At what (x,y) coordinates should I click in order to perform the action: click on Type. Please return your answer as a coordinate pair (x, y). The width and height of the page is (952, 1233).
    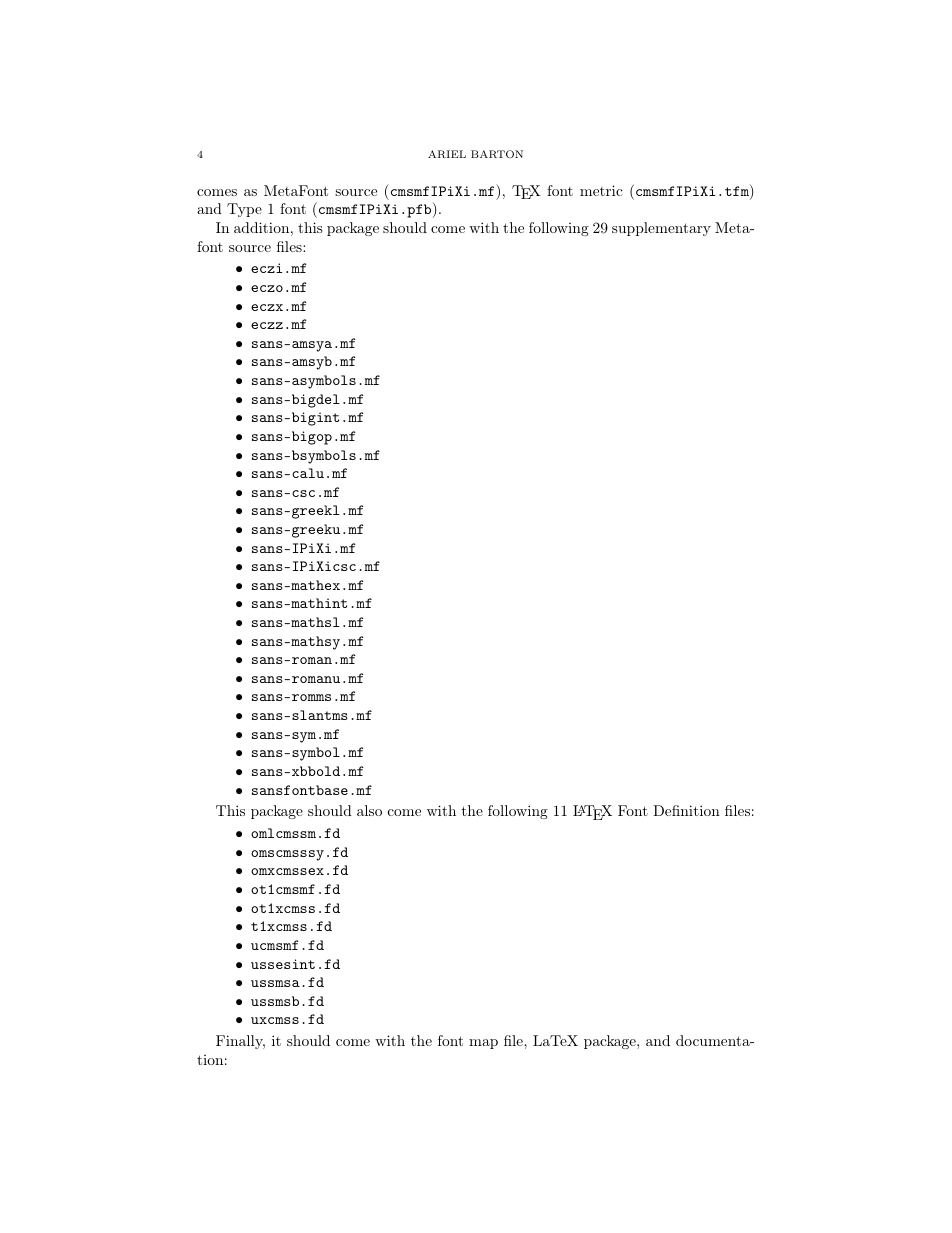
    Looking at the image, I should click on (244, 210).
